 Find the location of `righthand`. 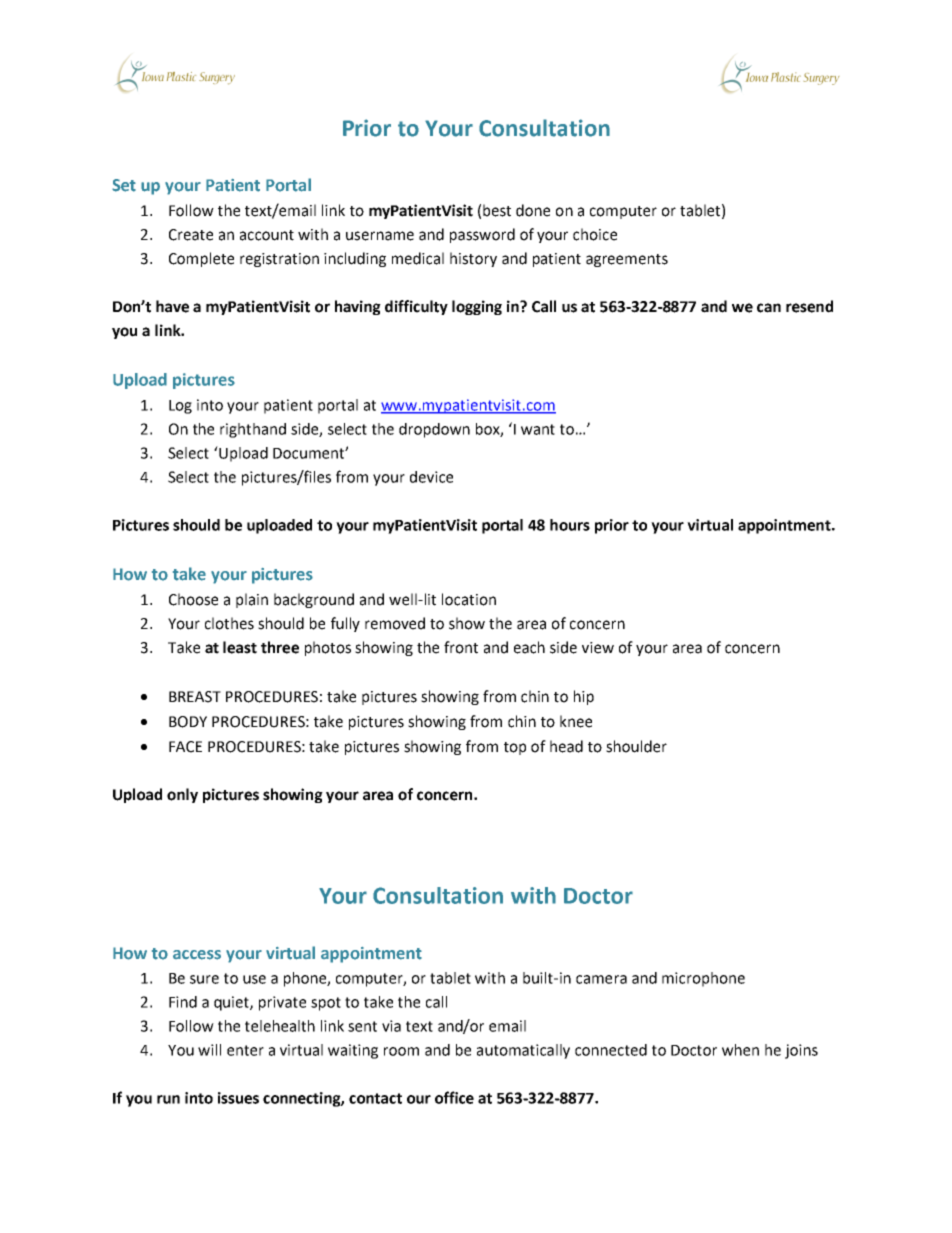

righthand is located at coordinates (253, 430).
